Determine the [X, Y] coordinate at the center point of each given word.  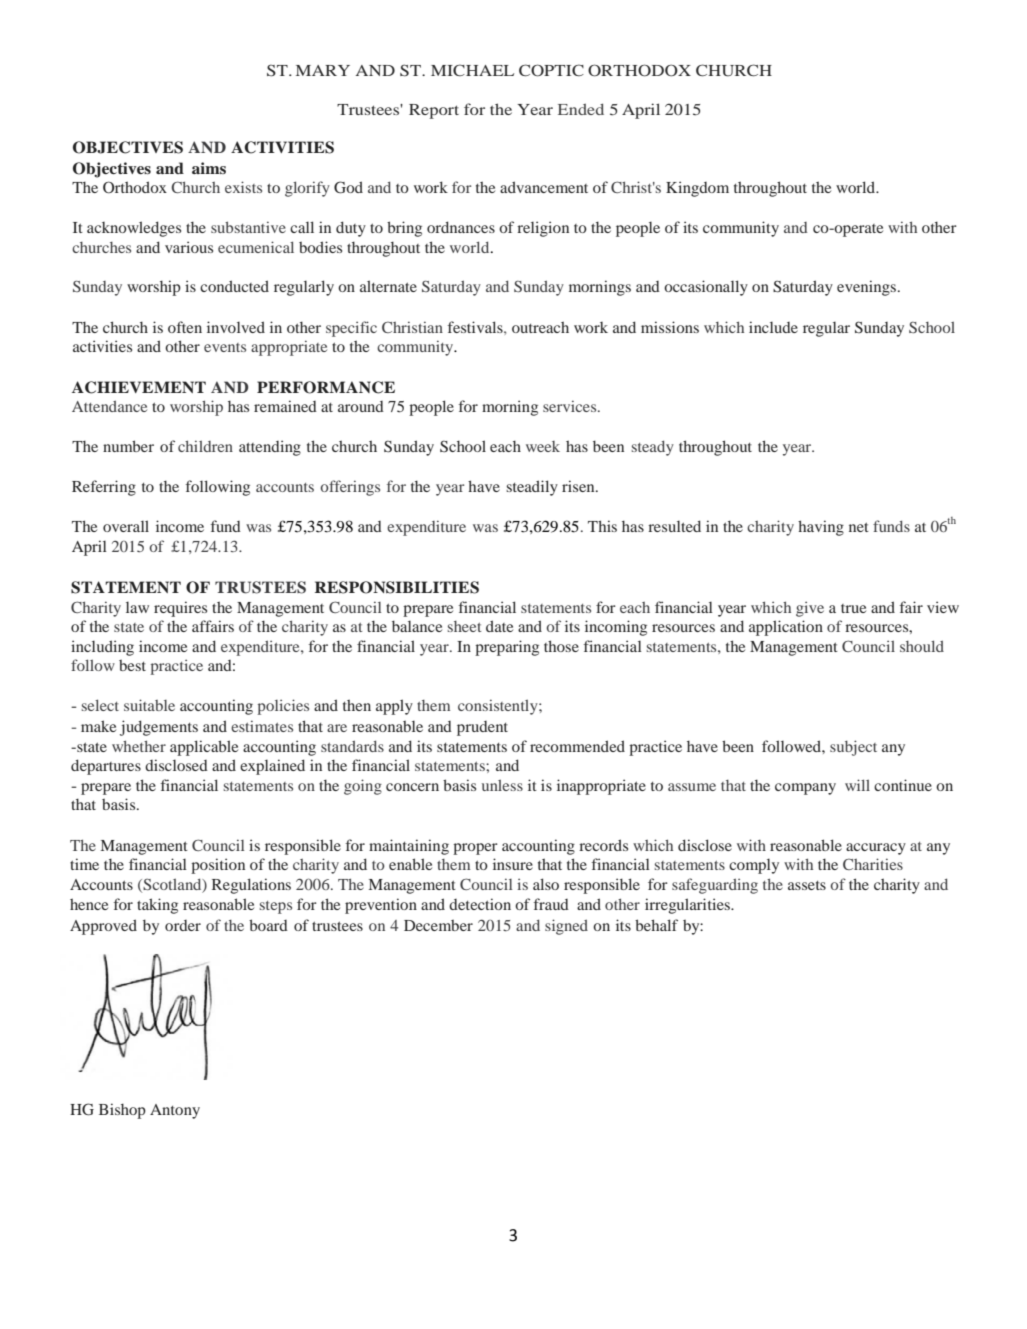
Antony [175, 1111]
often [185, 327]
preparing [507, 648]
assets [807, 885]
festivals [476, 327]
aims [209, 168]
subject [853, 748]
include [773, 327]
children [205, 446]
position [218, 866]
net [859, 527]
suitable [149, 705]
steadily [532, 488]
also [546, 884]
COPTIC [551, 70]
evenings [868, 288]
